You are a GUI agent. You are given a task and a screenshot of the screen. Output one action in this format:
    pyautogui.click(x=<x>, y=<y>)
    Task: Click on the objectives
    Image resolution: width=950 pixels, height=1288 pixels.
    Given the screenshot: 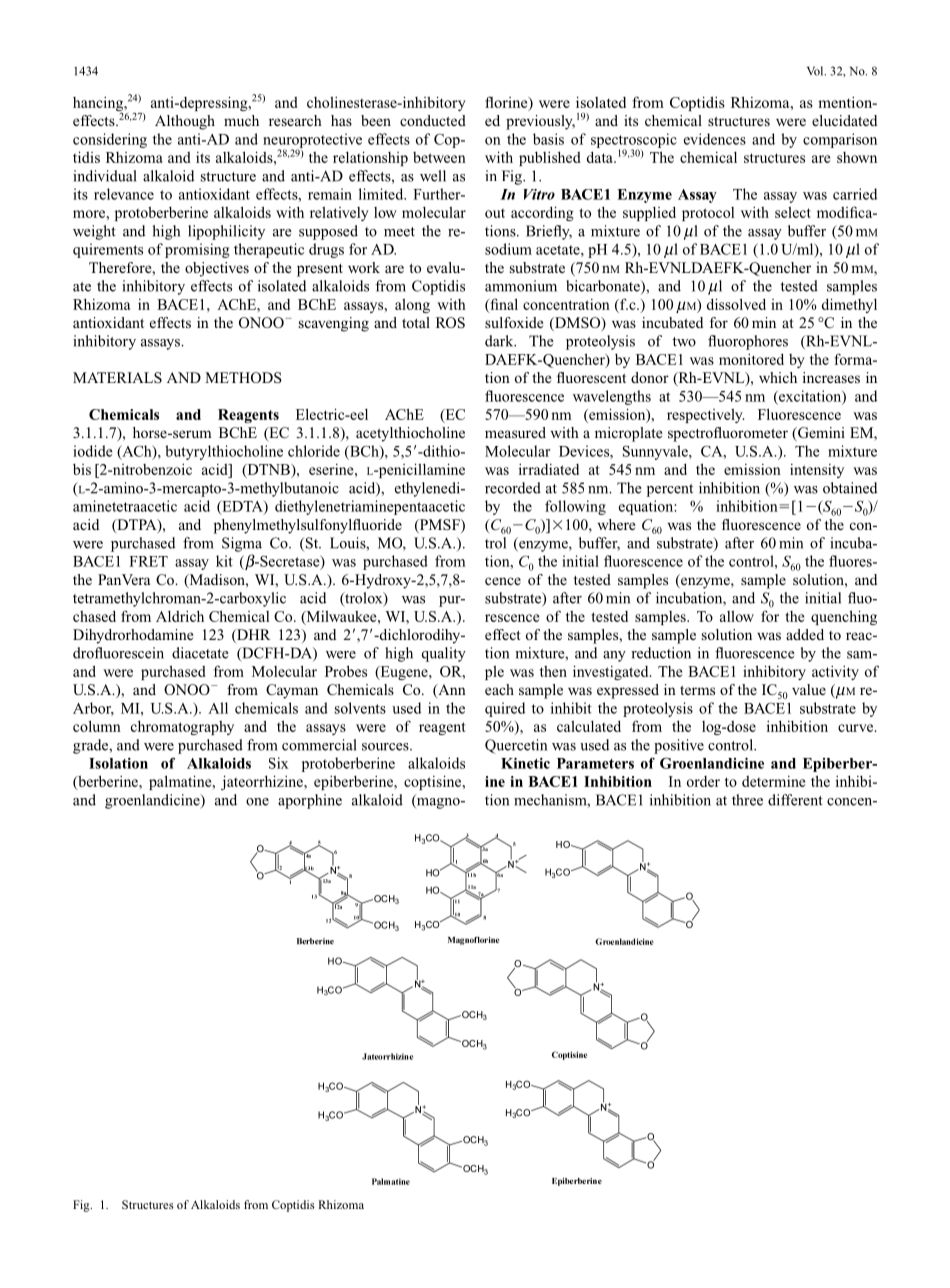 What is the action you would take?
    pyautogui.click(x=217, y=269)
